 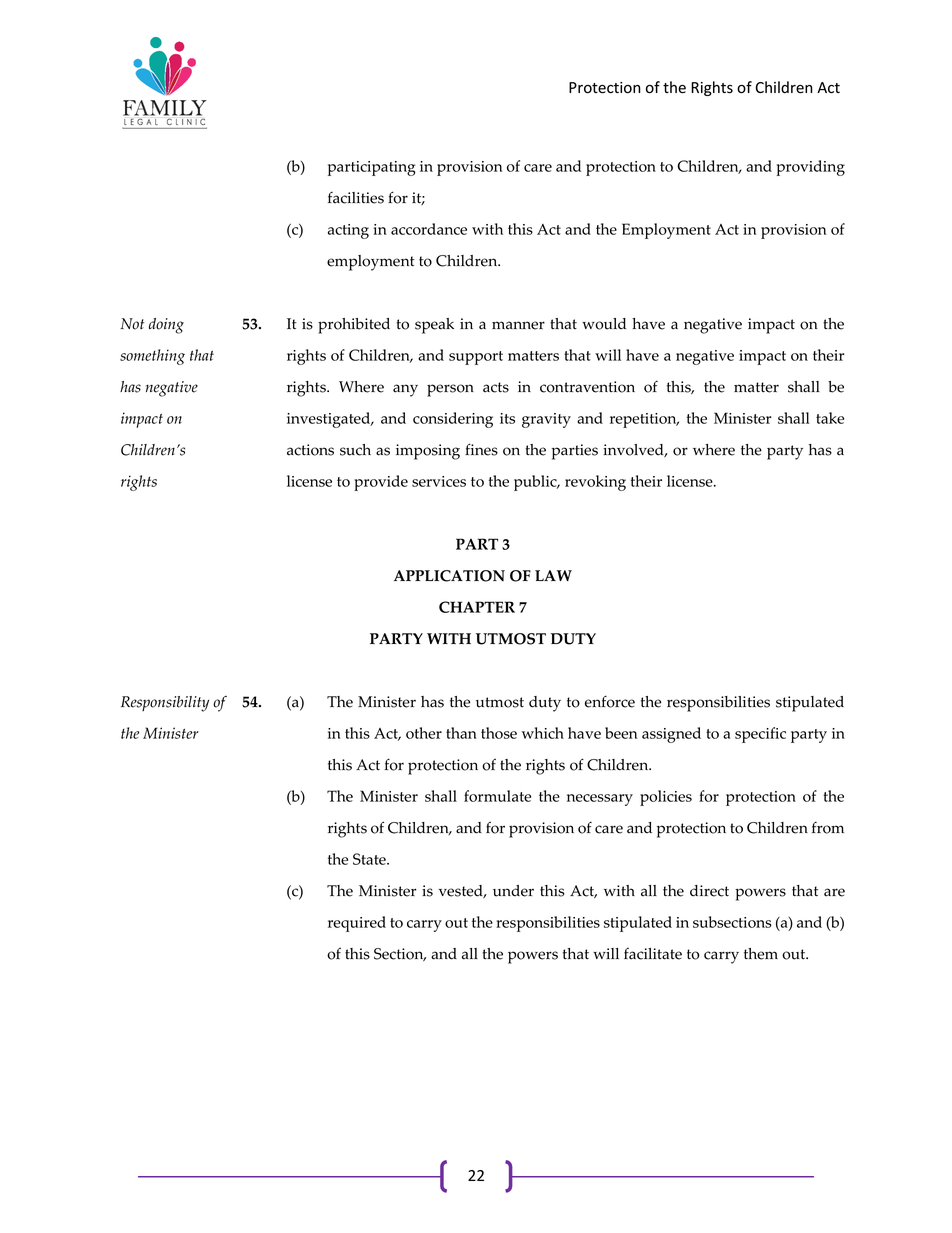 I want to click on provide, so click(x=381, y=483).
